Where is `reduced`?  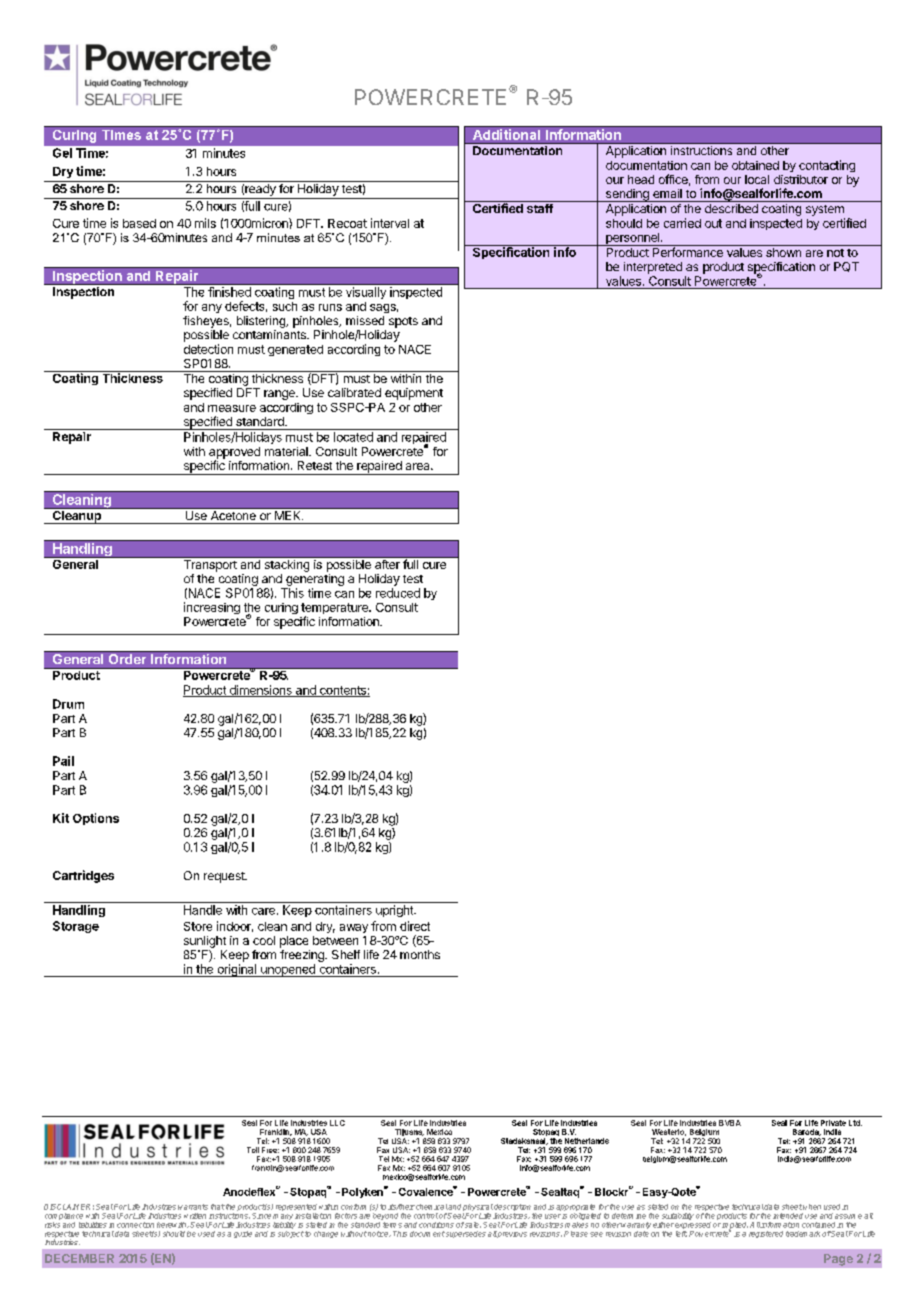 reduced is located at coordinates (398, 593).
